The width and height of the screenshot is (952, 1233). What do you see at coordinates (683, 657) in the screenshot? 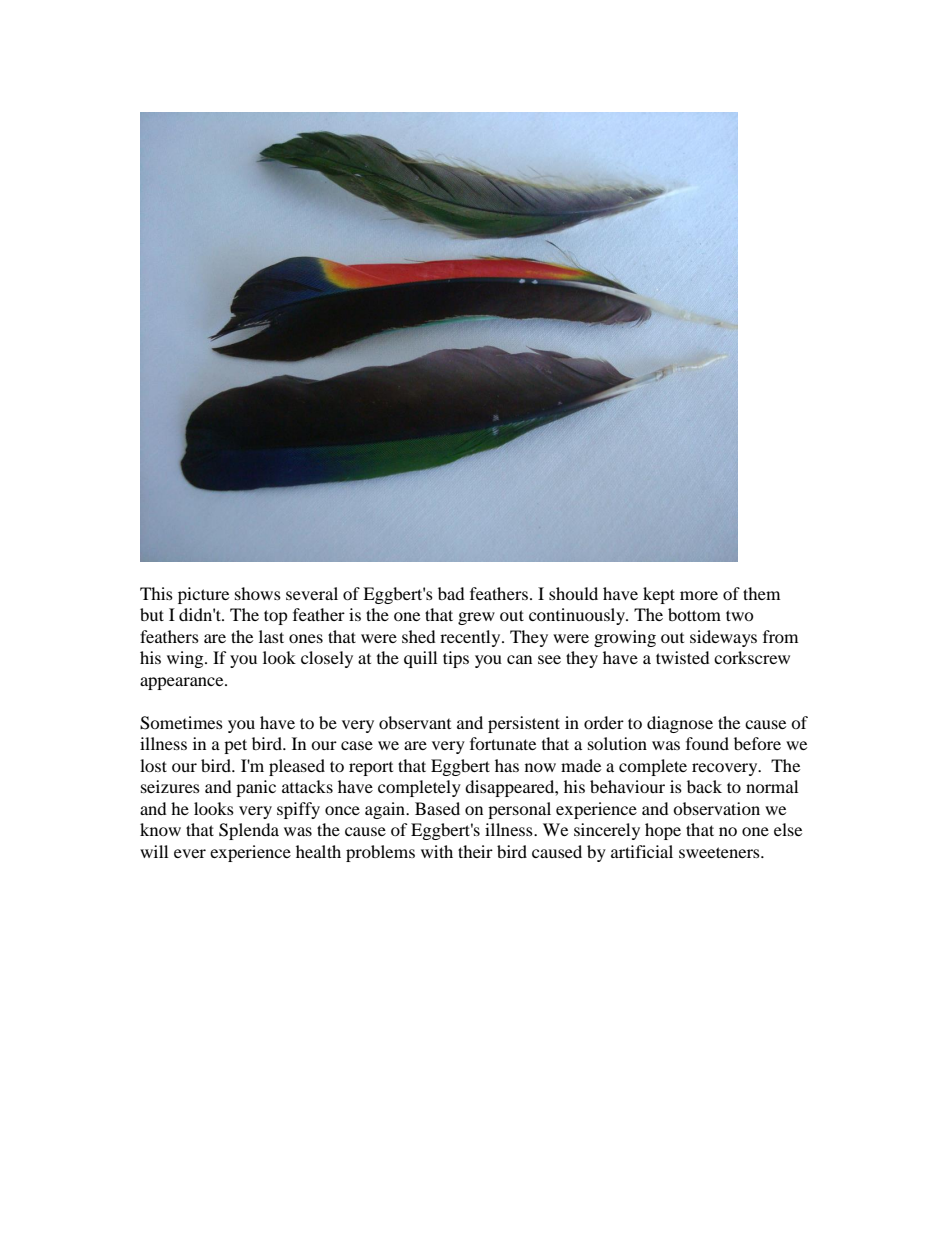
I see `twisted` at bounding box center [683, 657].
